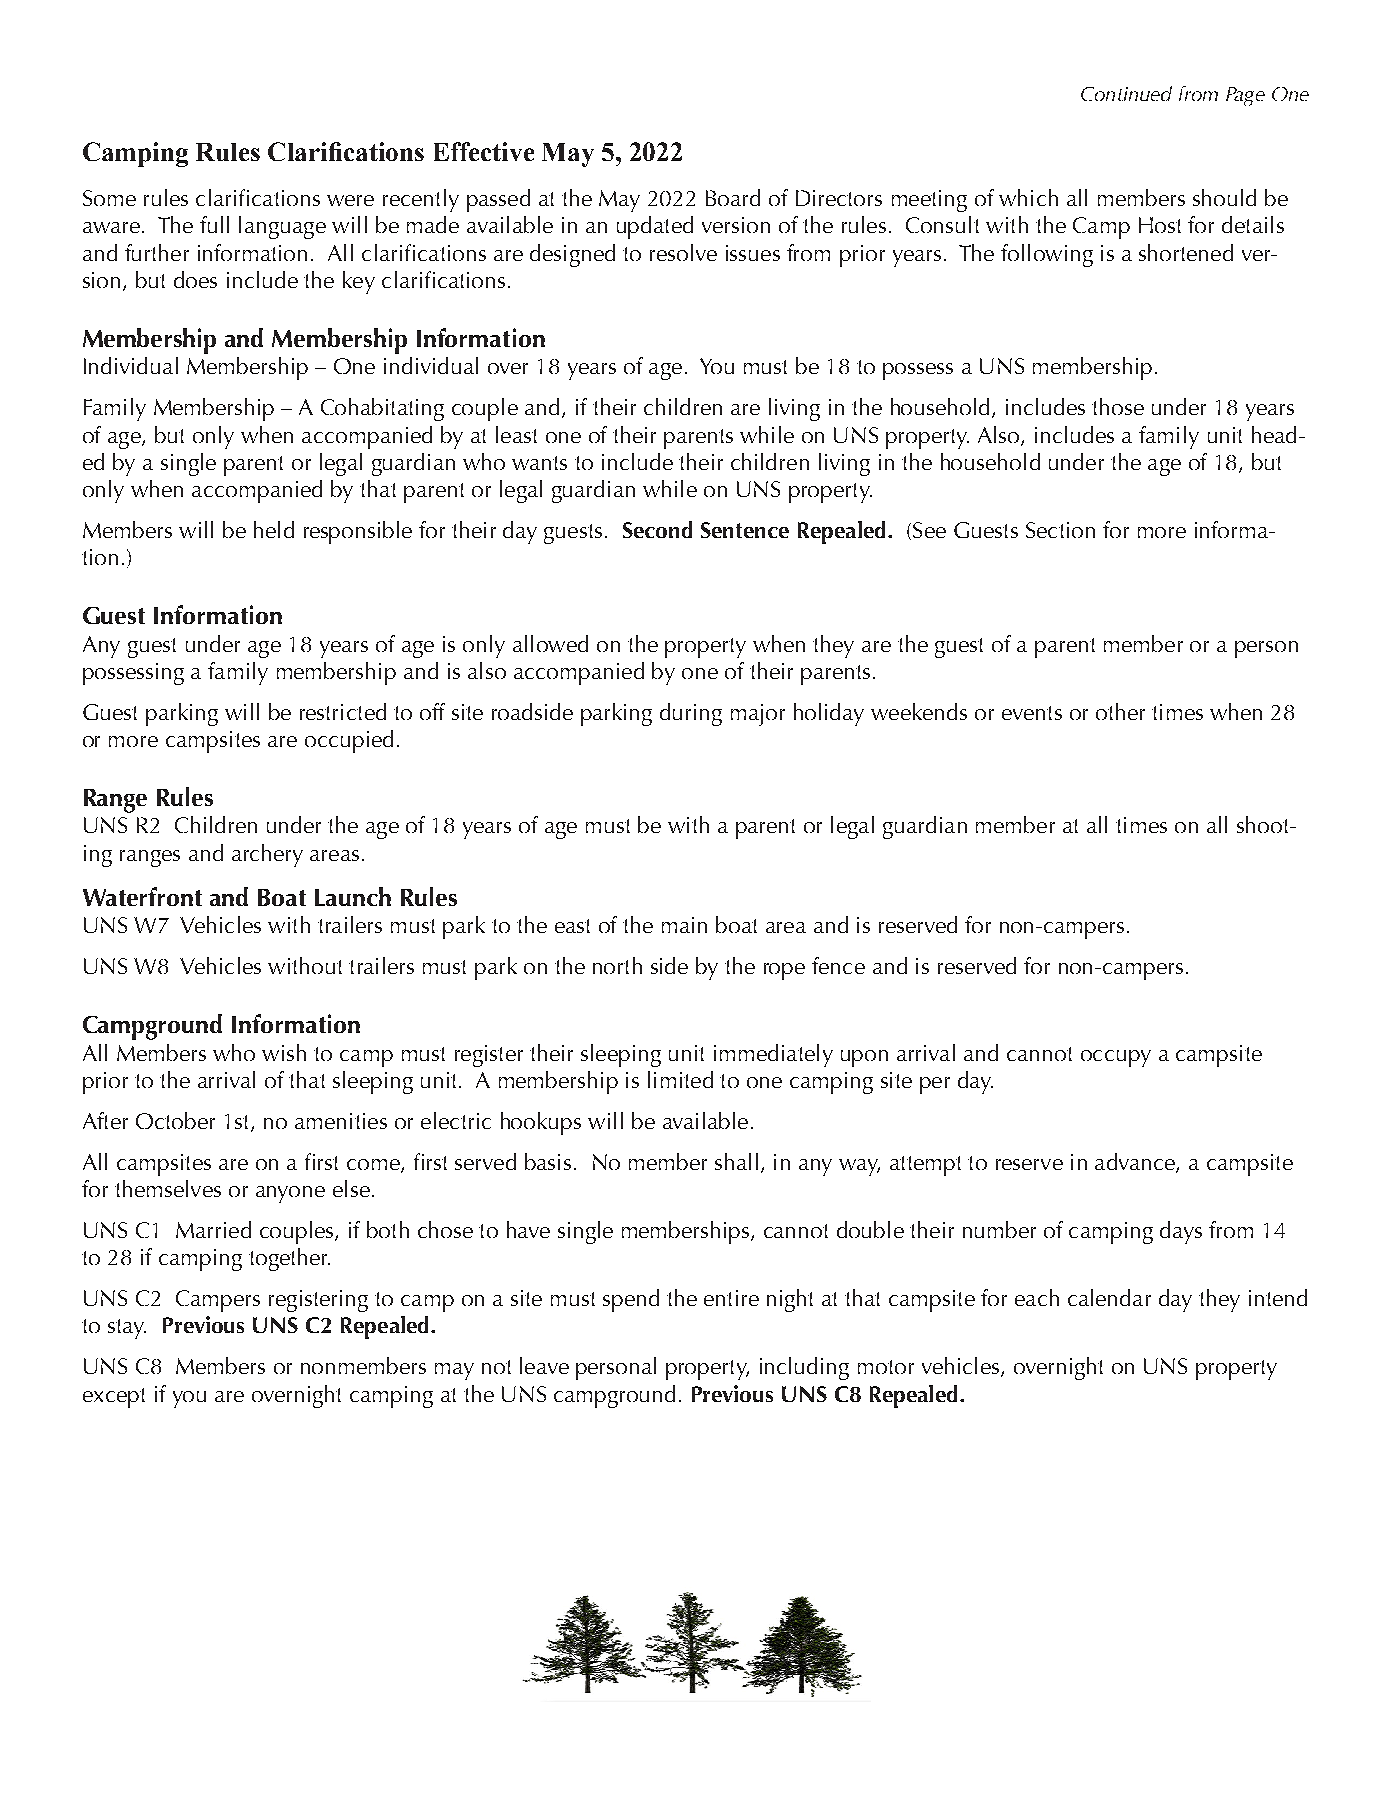  I want to click on Continued, so click(1126, 93).
